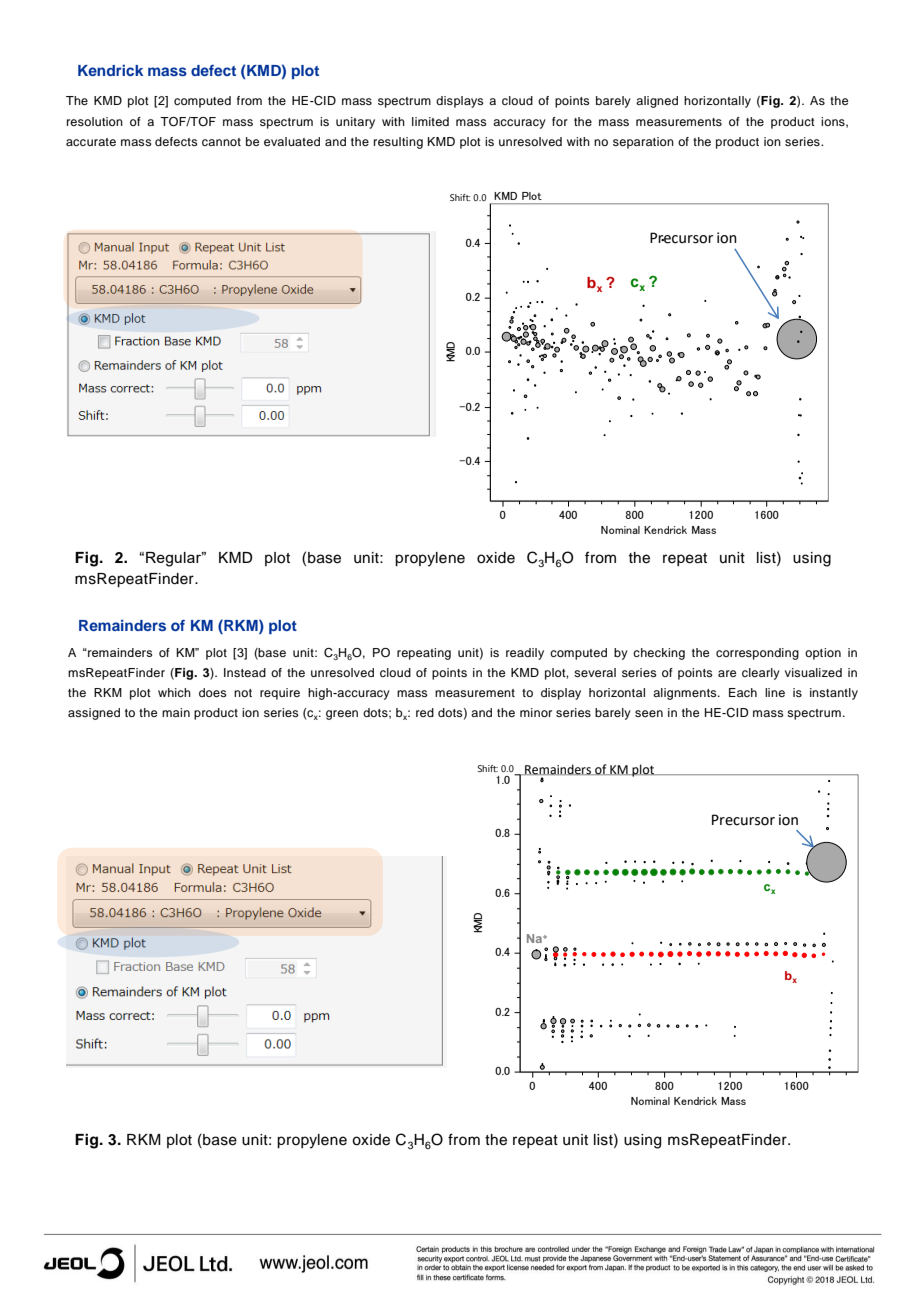 This screenshot has height=1308, width=924. I want to click on resulting, so click(398, 143).
